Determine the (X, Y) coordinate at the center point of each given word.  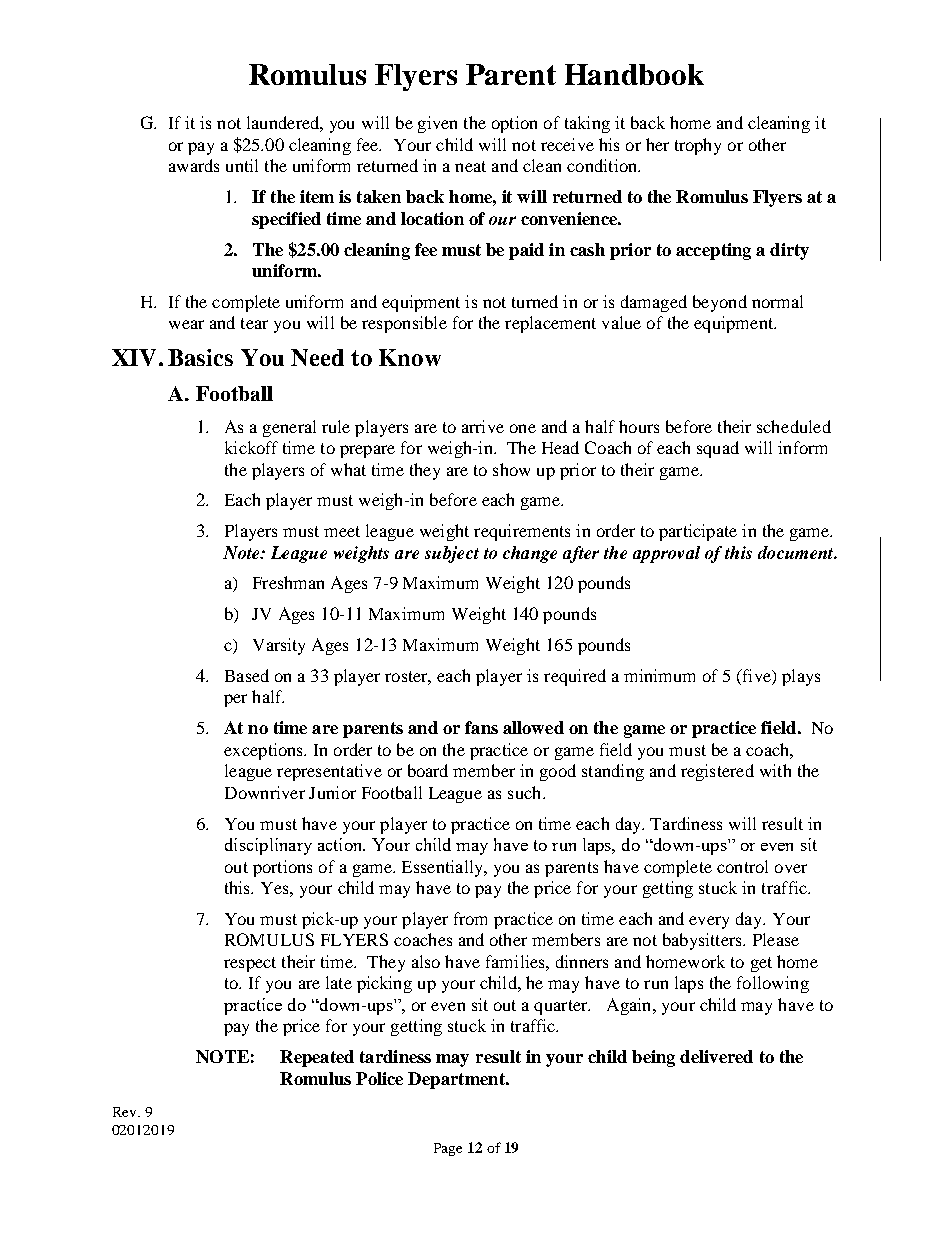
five (756, 677)
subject (452, 554)
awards (194, 165)
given (437, 124)
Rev (126, 1112)
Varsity (279, 646)
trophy (698, 146)
